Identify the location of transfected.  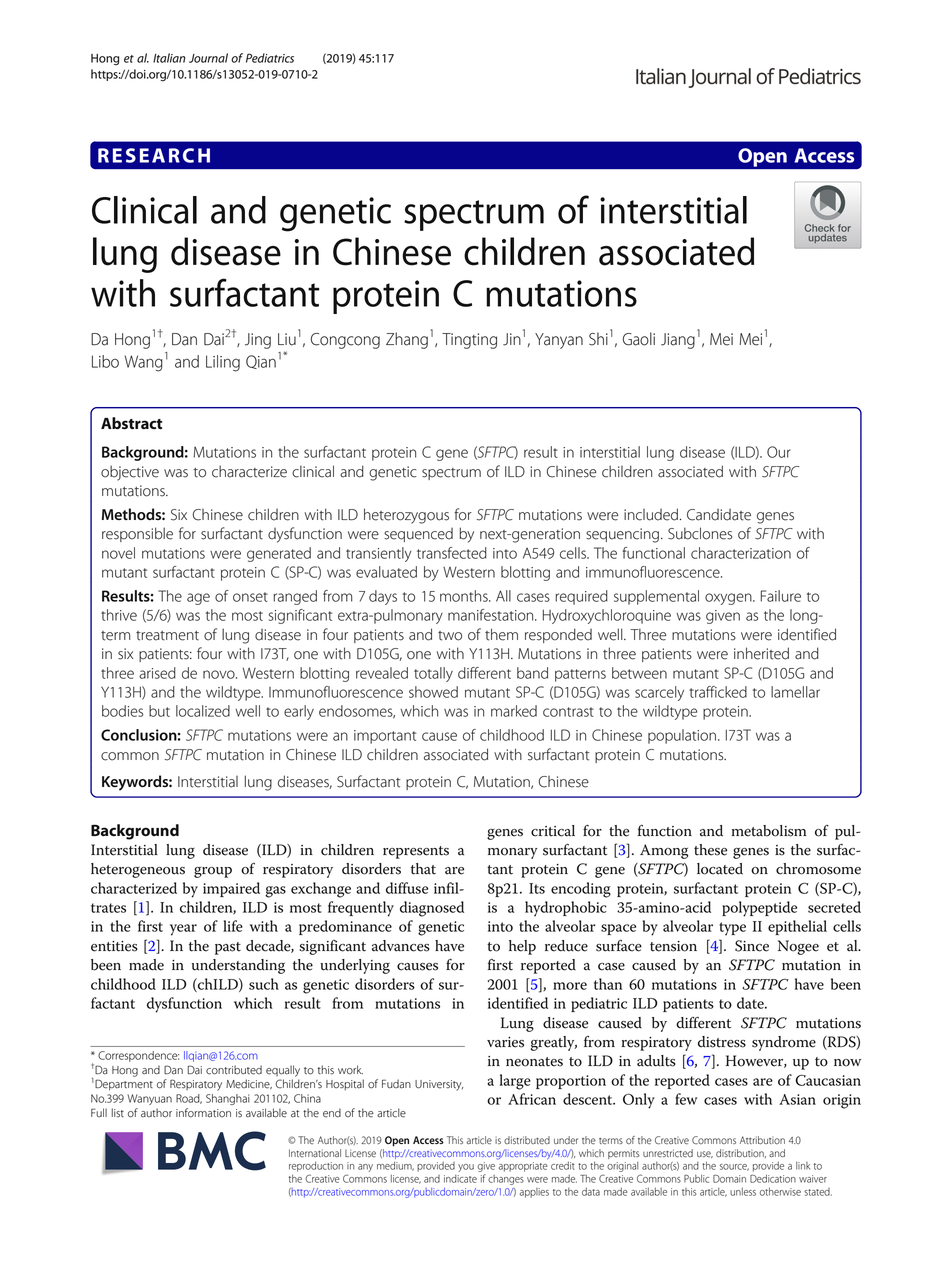
(452, 553).
